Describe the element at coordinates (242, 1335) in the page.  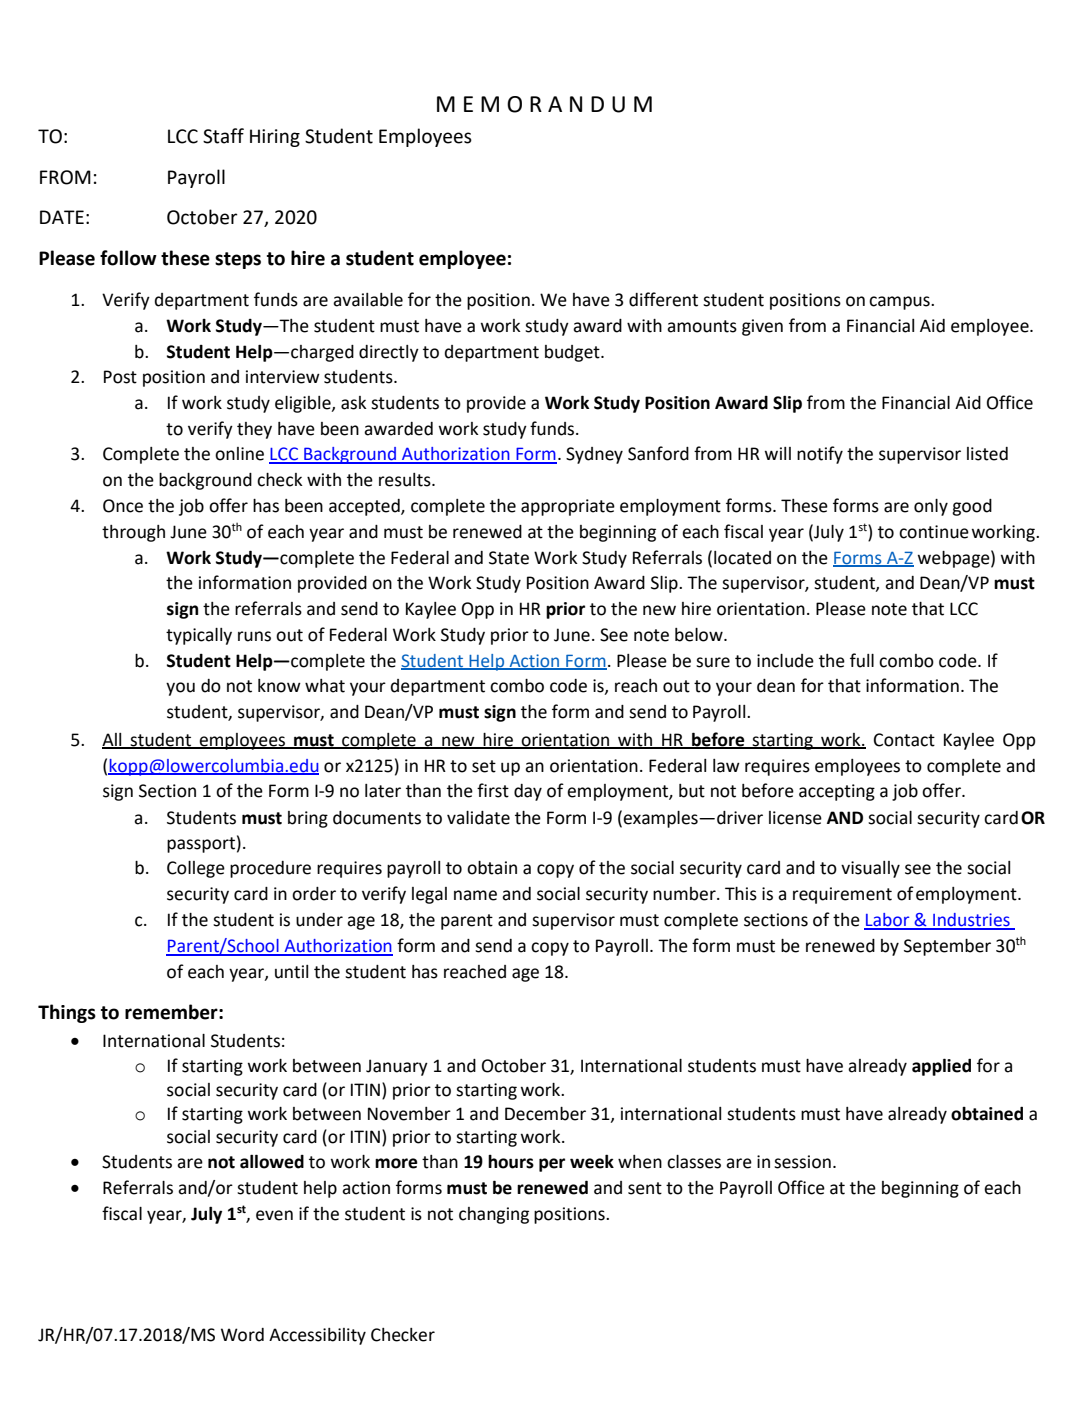
I see `Word` at that location.
